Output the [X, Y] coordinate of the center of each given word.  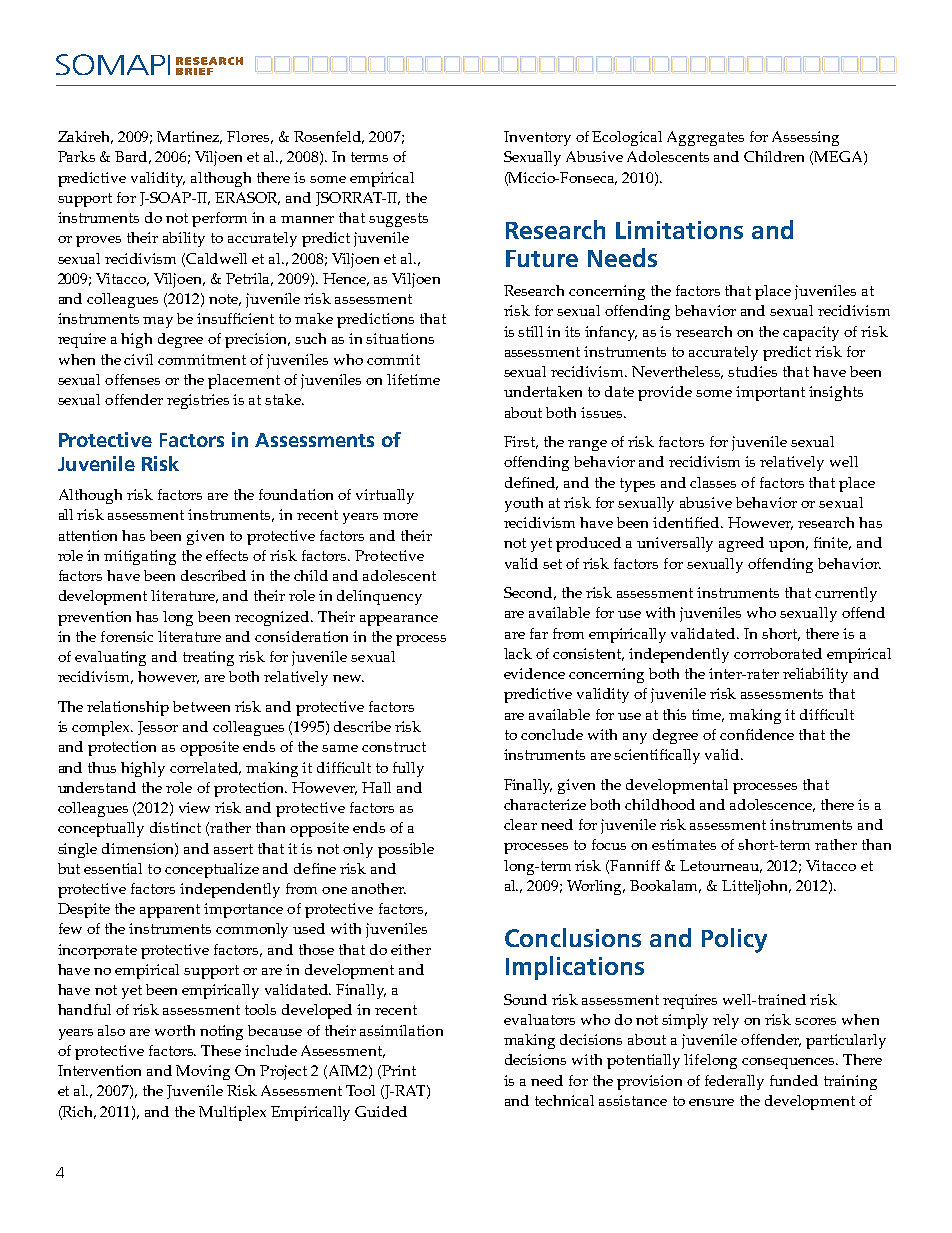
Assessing [805, 138]
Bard [133, 157]
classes [713, 482]
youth [524, 504]
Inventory [537, 138]
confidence [757, 734]
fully [408, 769]
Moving [203, 1072]
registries [198, 401]
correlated [205, 768]
